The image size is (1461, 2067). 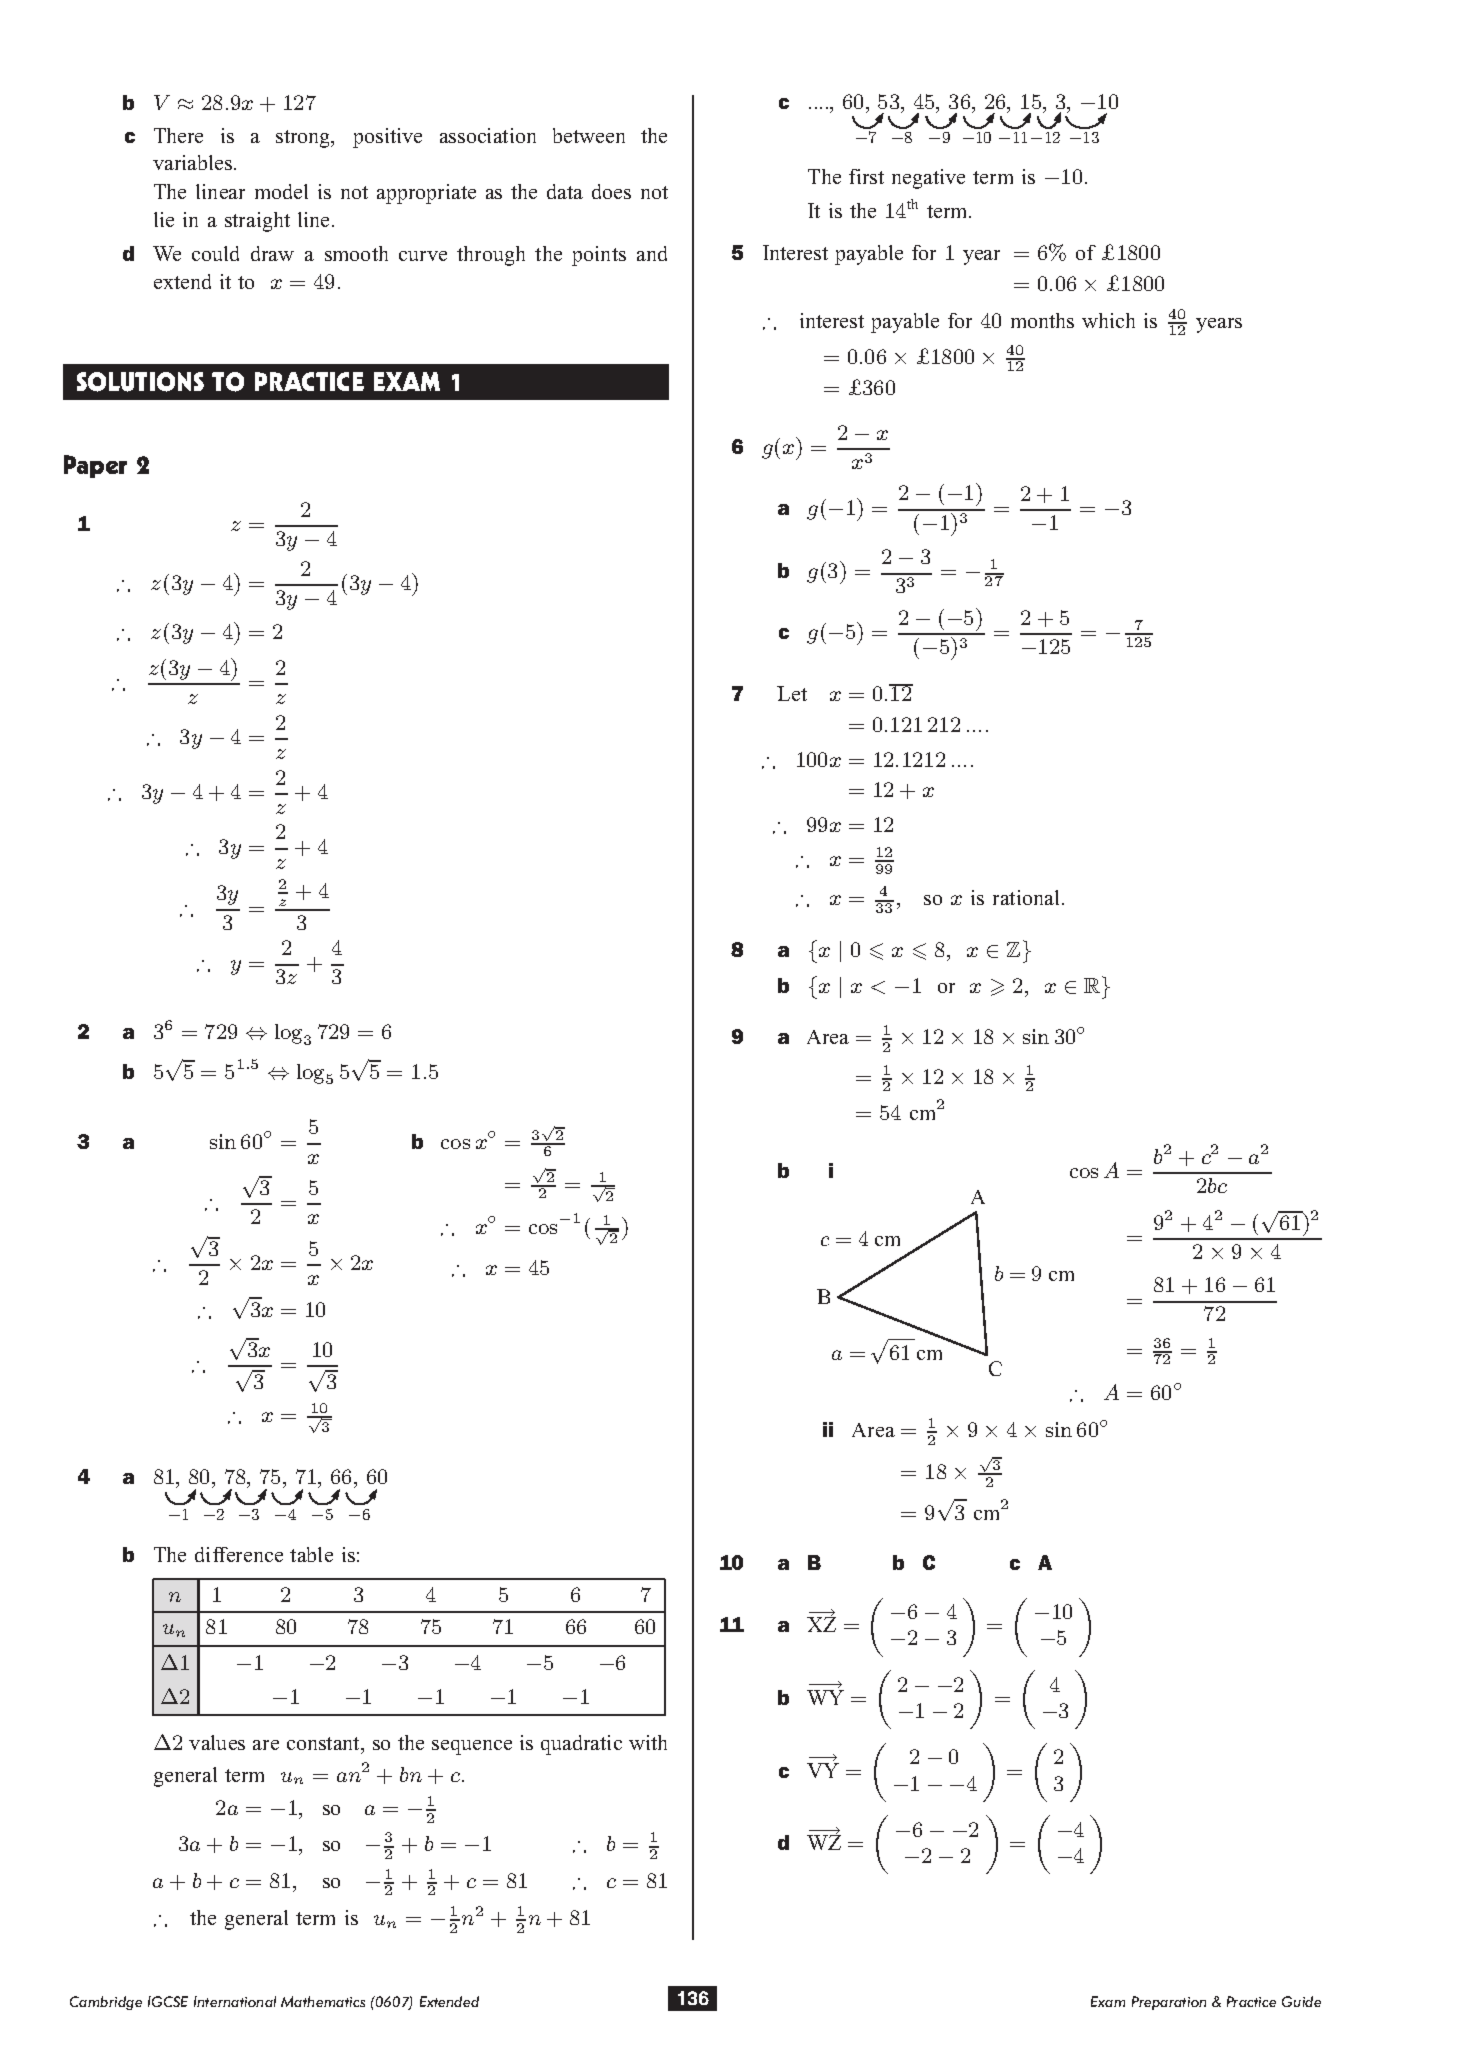 What do you see at coordinates (217, 1742) in the image?
I see `values` at bounding box center [217, 1742].
